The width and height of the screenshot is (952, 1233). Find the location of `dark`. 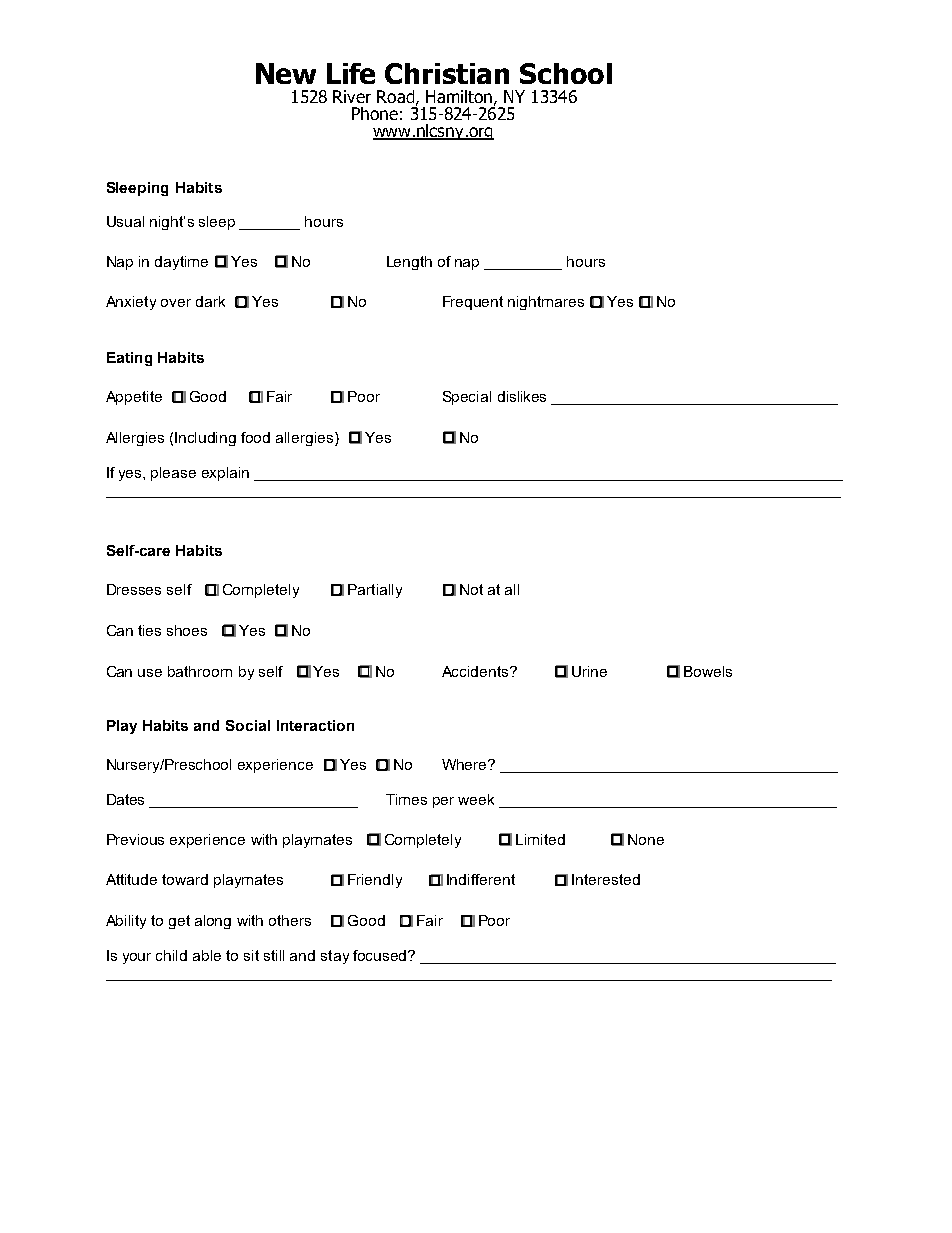

dark is located at coordinates (210, 301).
